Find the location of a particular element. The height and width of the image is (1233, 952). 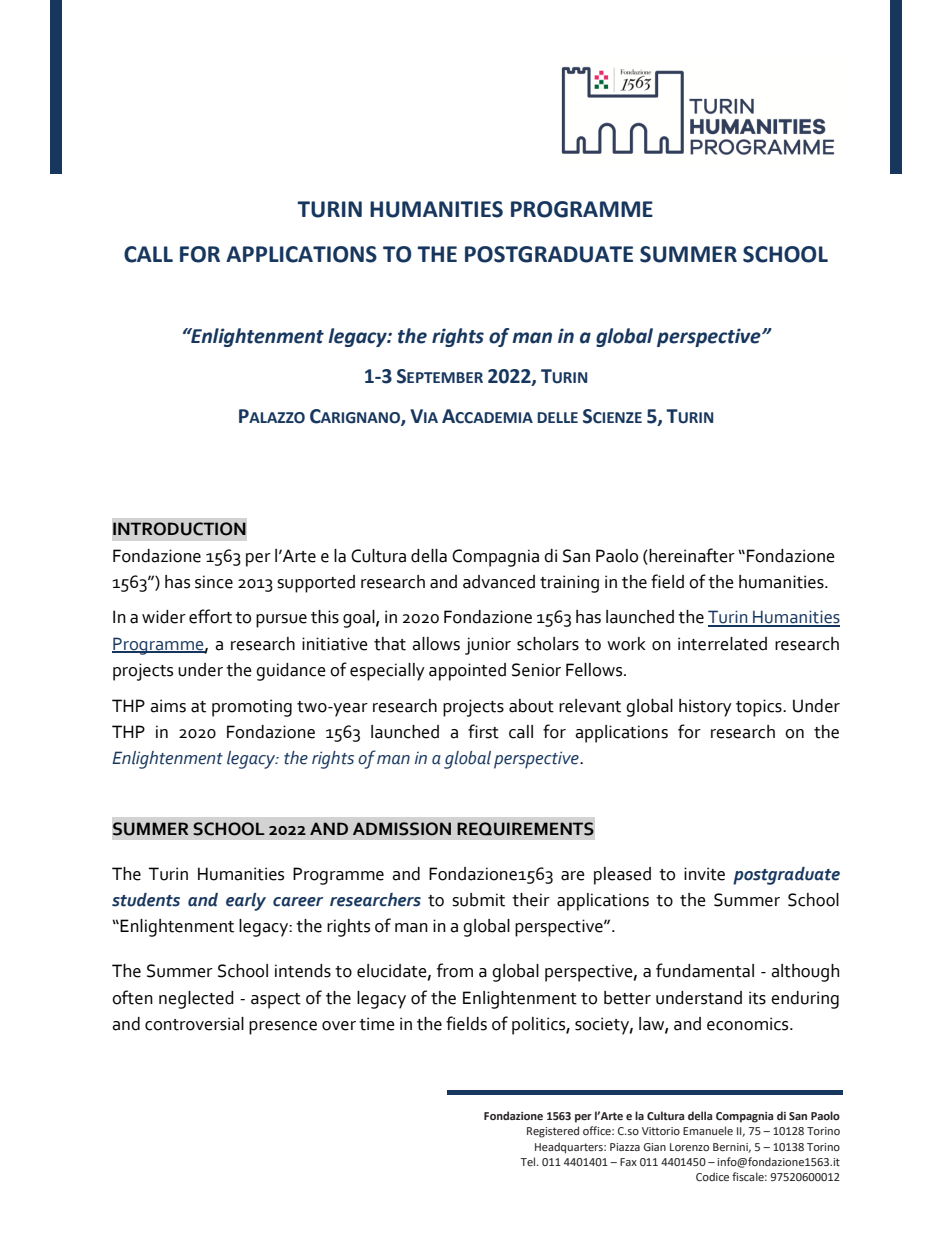

presence is located at coordinates (283, 1028).
